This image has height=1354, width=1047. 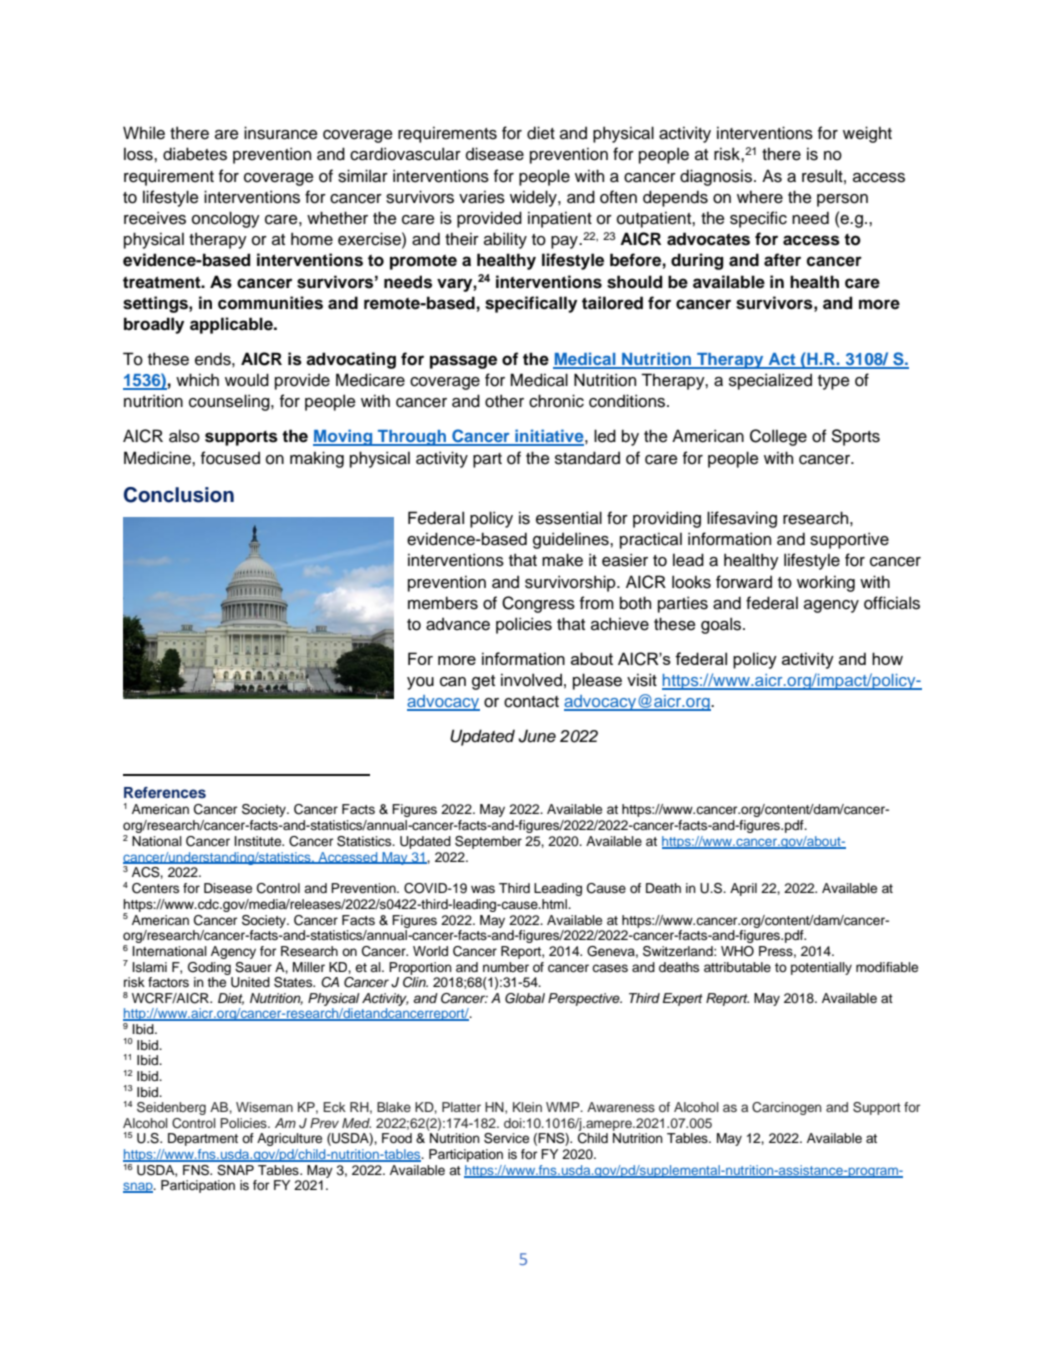 I want to click on diabetes, so click(x=195, y=154).
